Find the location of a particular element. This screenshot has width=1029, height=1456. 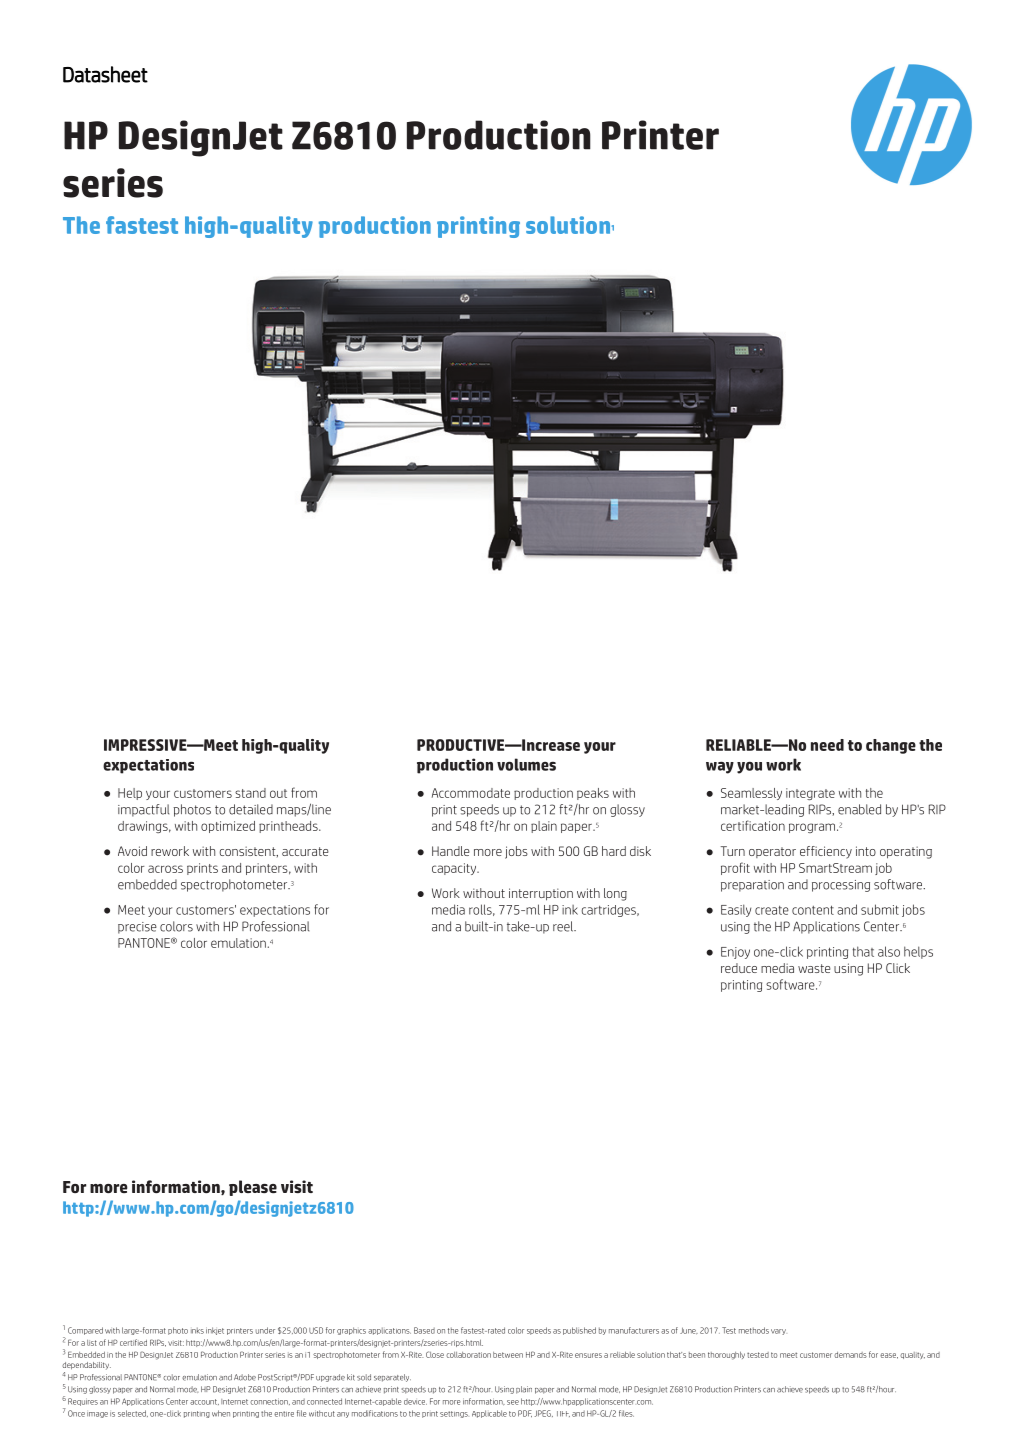

volumes is located at coordinates (526, 764).
